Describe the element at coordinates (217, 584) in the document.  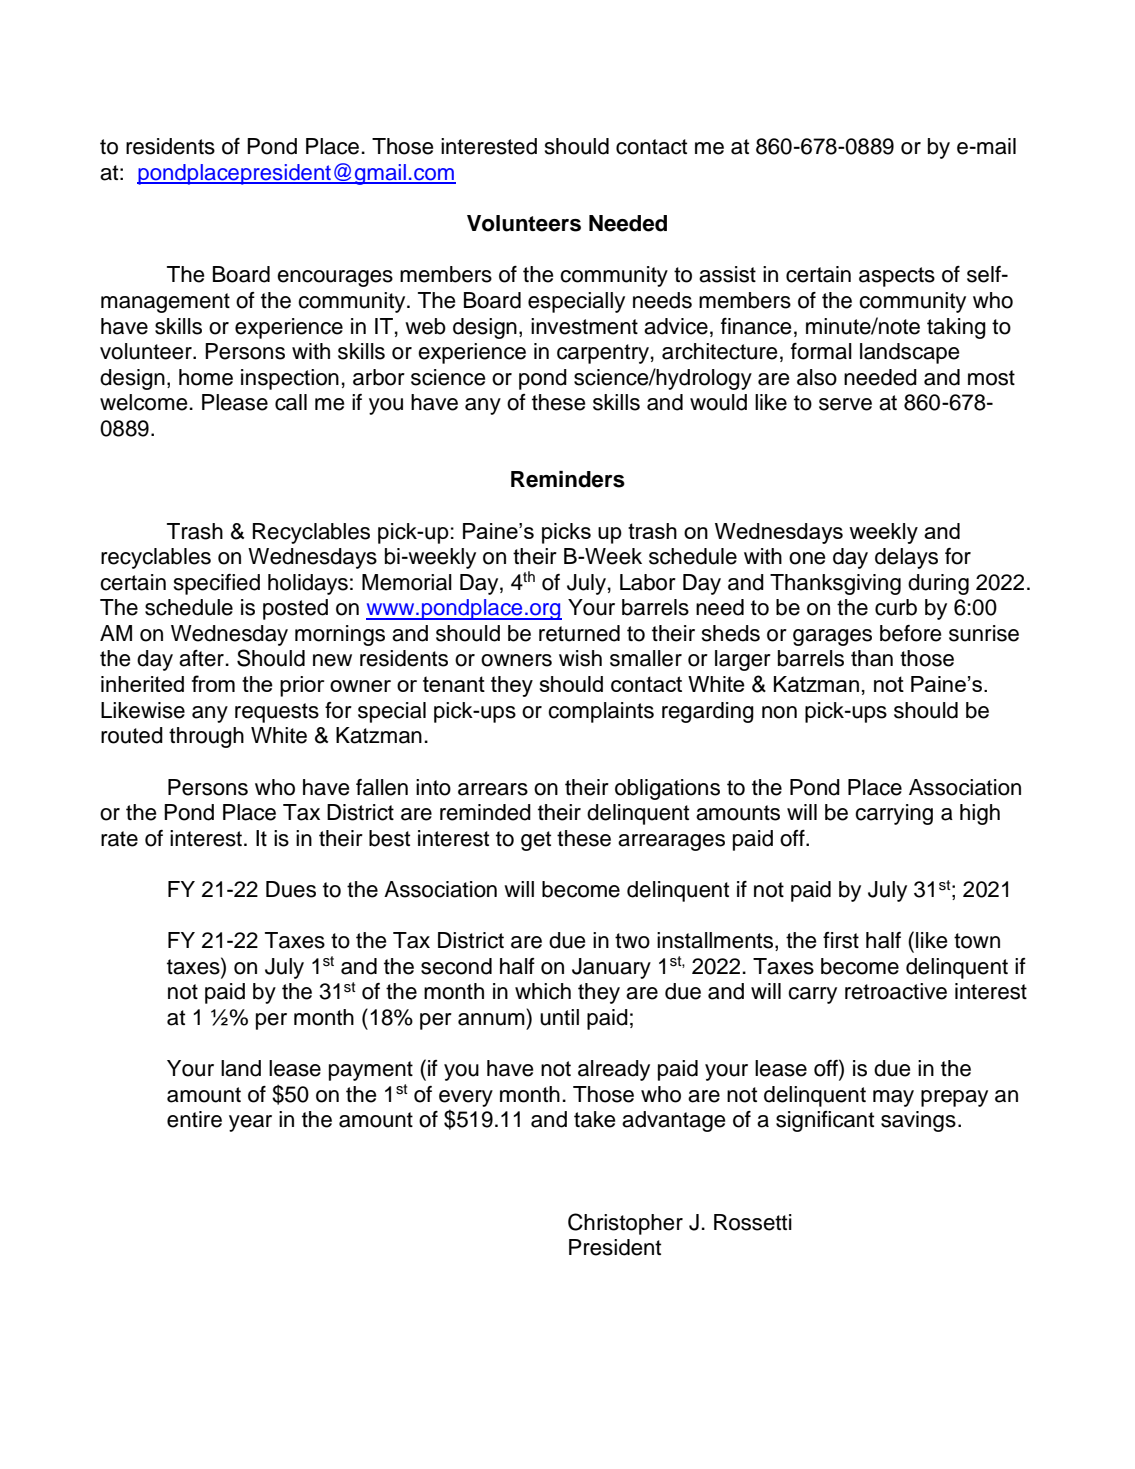
I see `specified` at that location.
